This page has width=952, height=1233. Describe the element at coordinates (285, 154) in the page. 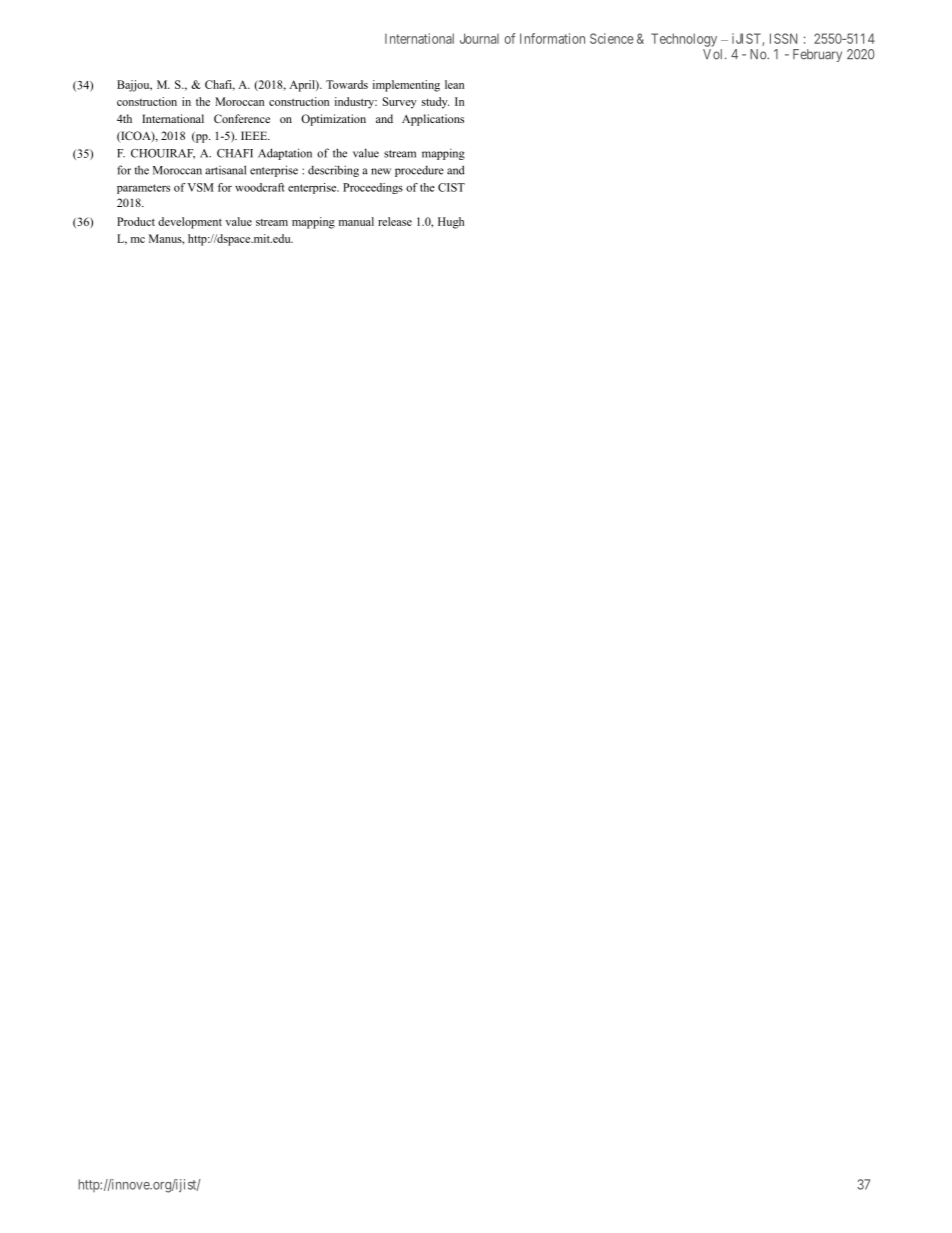

I see `Adaptation` at that location.
